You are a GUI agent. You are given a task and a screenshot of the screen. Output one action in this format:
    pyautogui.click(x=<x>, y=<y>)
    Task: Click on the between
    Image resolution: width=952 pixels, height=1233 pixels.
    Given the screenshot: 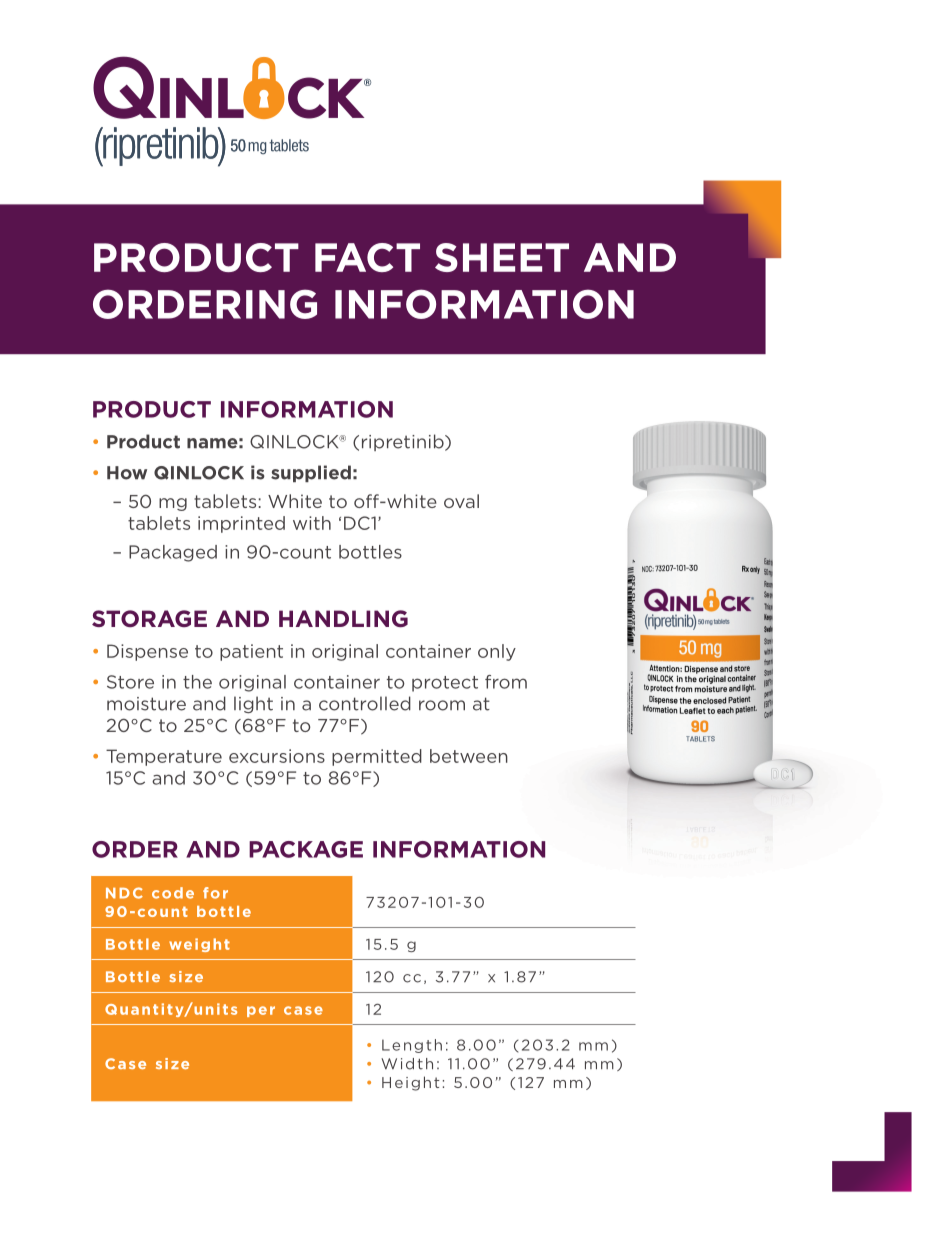 What is the action you would take?
    pyautogui.click(x=469, y=756)
